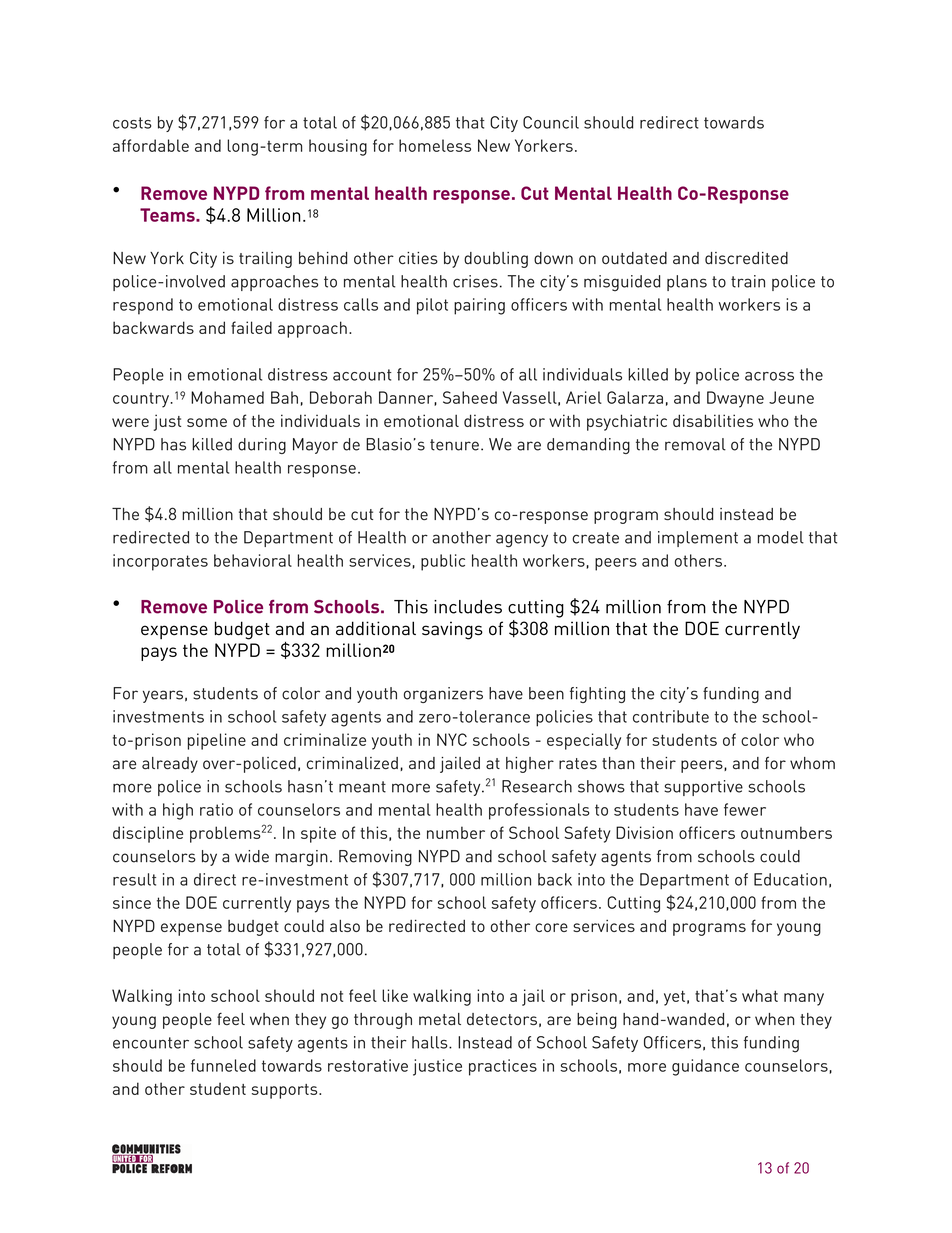  What do you see at coordinates (746, 258) in the document?
I see `discredited` at bounding box center [746, 258].
